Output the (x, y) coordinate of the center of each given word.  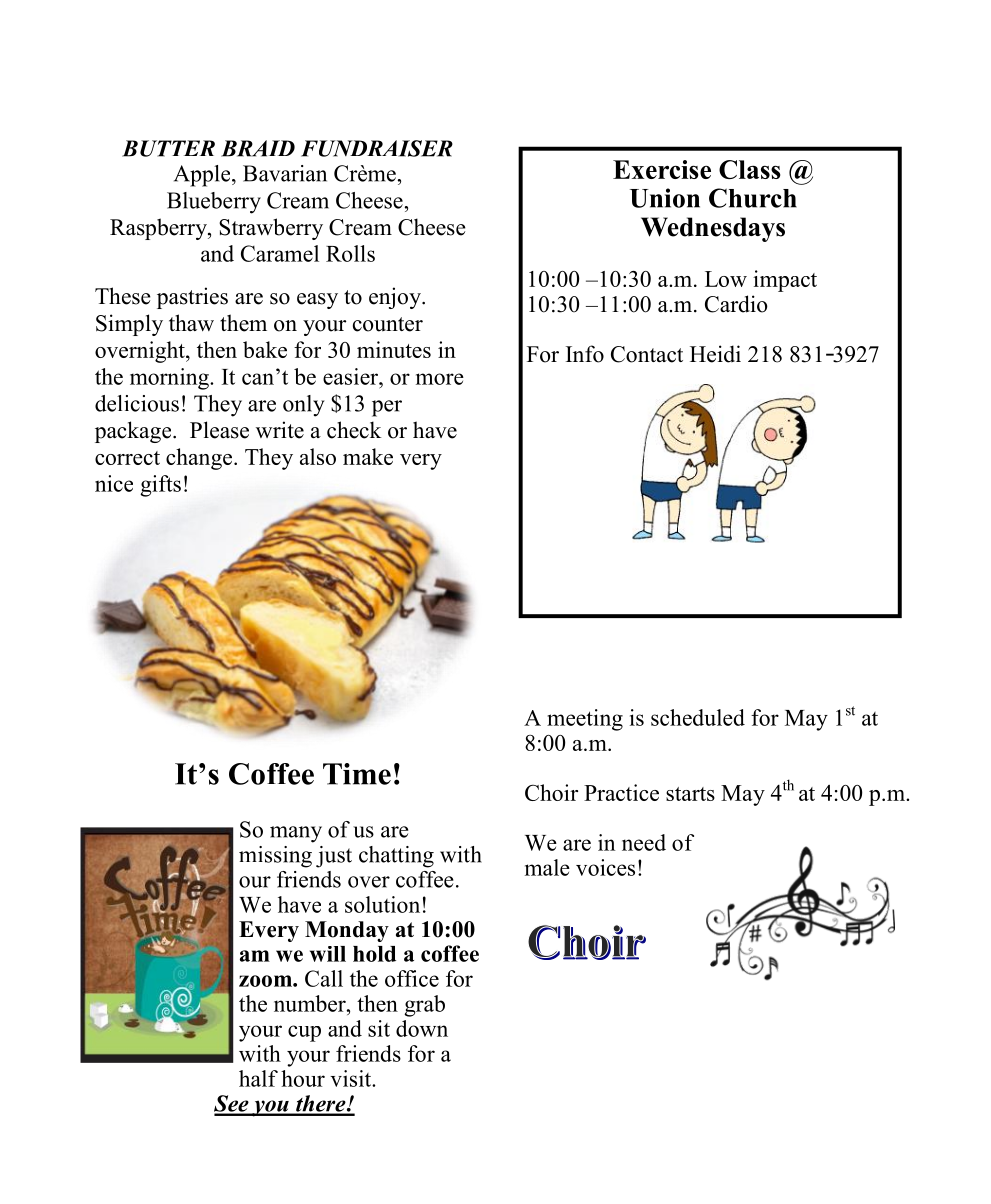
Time (357, 774)
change (200, 459)
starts (690, 794)
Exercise (662, 169)
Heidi (715, 354)
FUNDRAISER (377, 148)
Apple (203, 176)
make (368, 456)
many (296, 834)
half (258, 1078)
